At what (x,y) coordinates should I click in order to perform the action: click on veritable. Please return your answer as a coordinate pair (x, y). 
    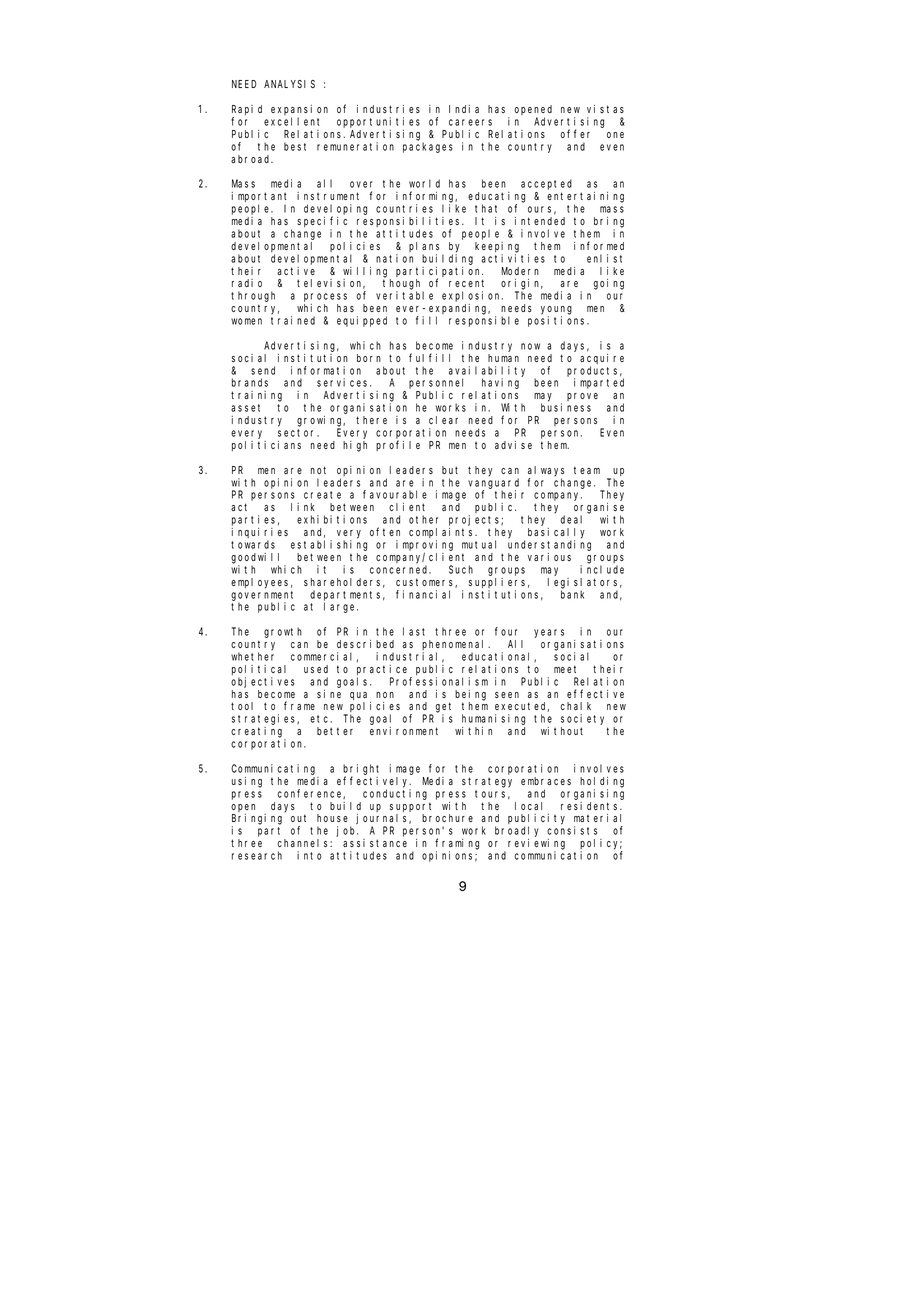
    Looking at the image, I should click on (404, 295).
